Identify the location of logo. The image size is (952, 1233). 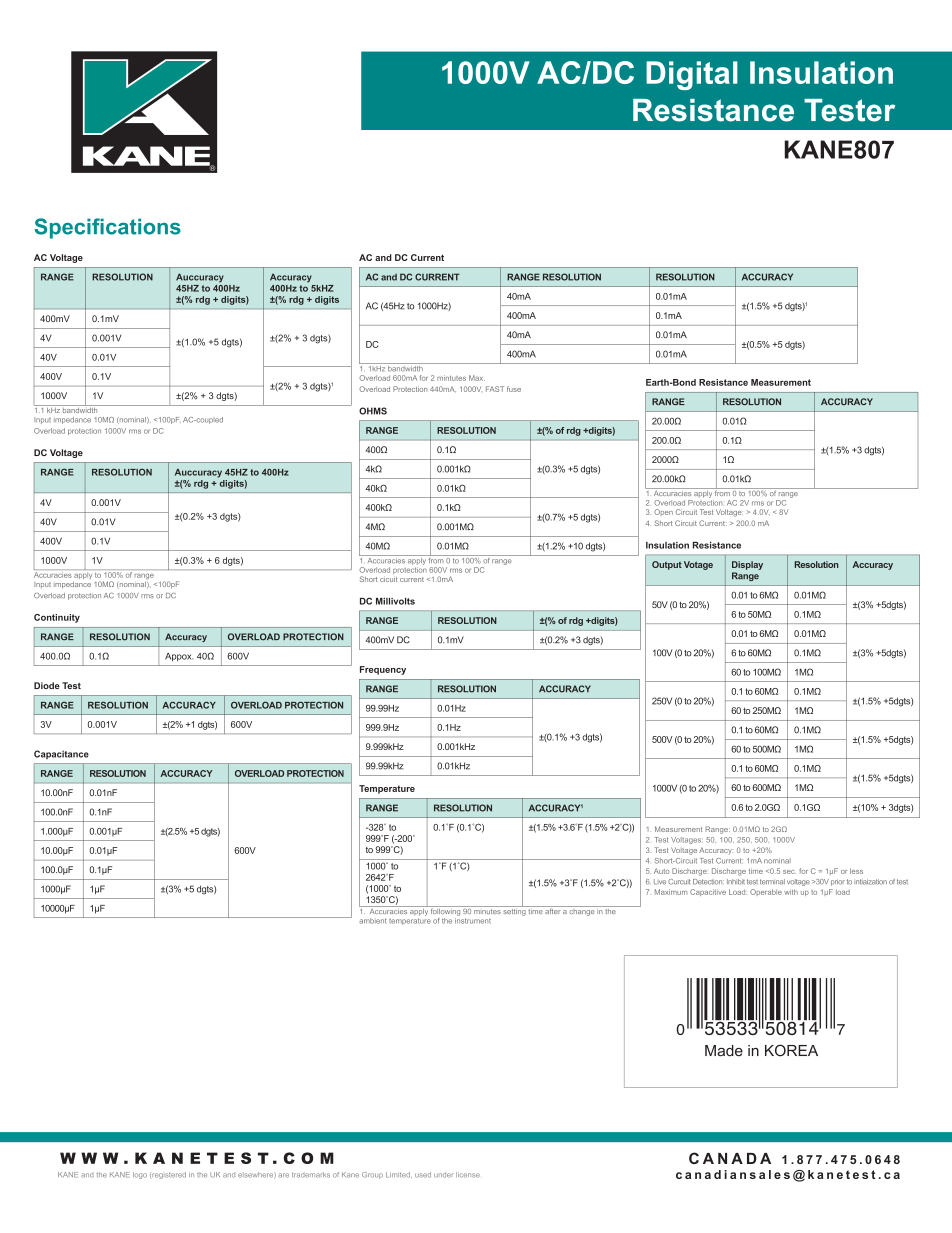
(140, 1175).
